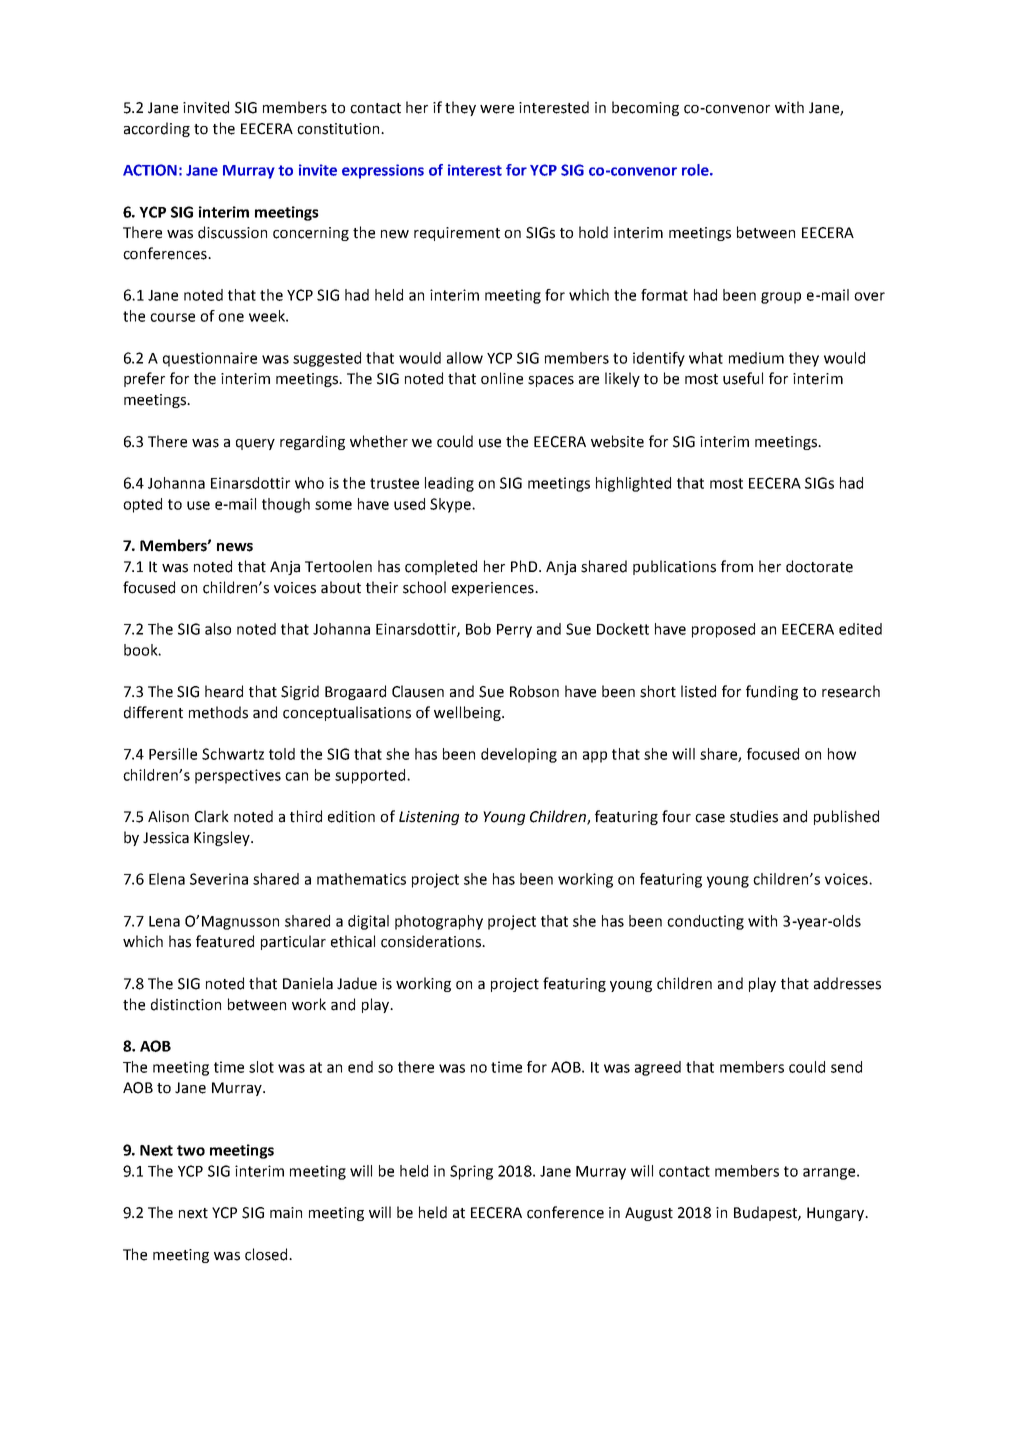  Describe the element at coordinates (497, 109) in the document. I see `were` at that location.
